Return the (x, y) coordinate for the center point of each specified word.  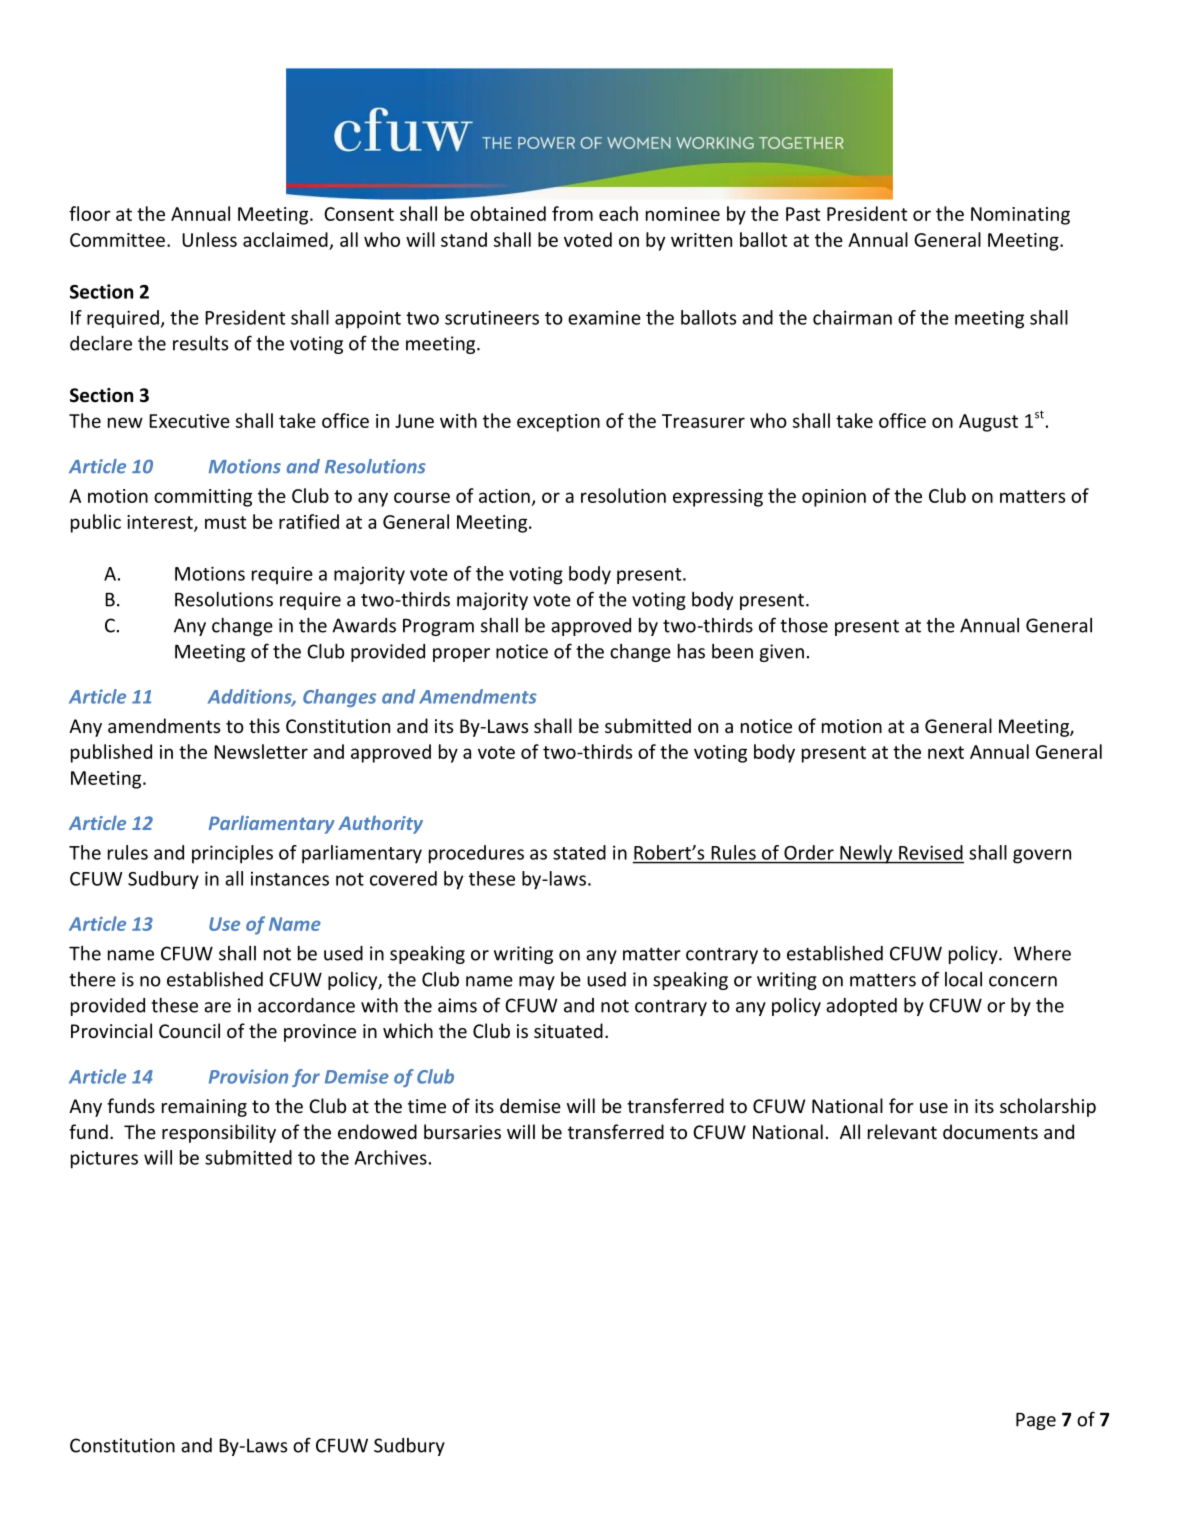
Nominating (1020, 216)
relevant (902, 1131)
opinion (834, 498)
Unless (209, 239)
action (504, 496)
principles (232, 854)
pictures (104, 1159)
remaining (204, 1108)
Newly (866, 854)
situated (568, 1030)
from (572, 213)
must (225, 522)
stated (579, 852)
